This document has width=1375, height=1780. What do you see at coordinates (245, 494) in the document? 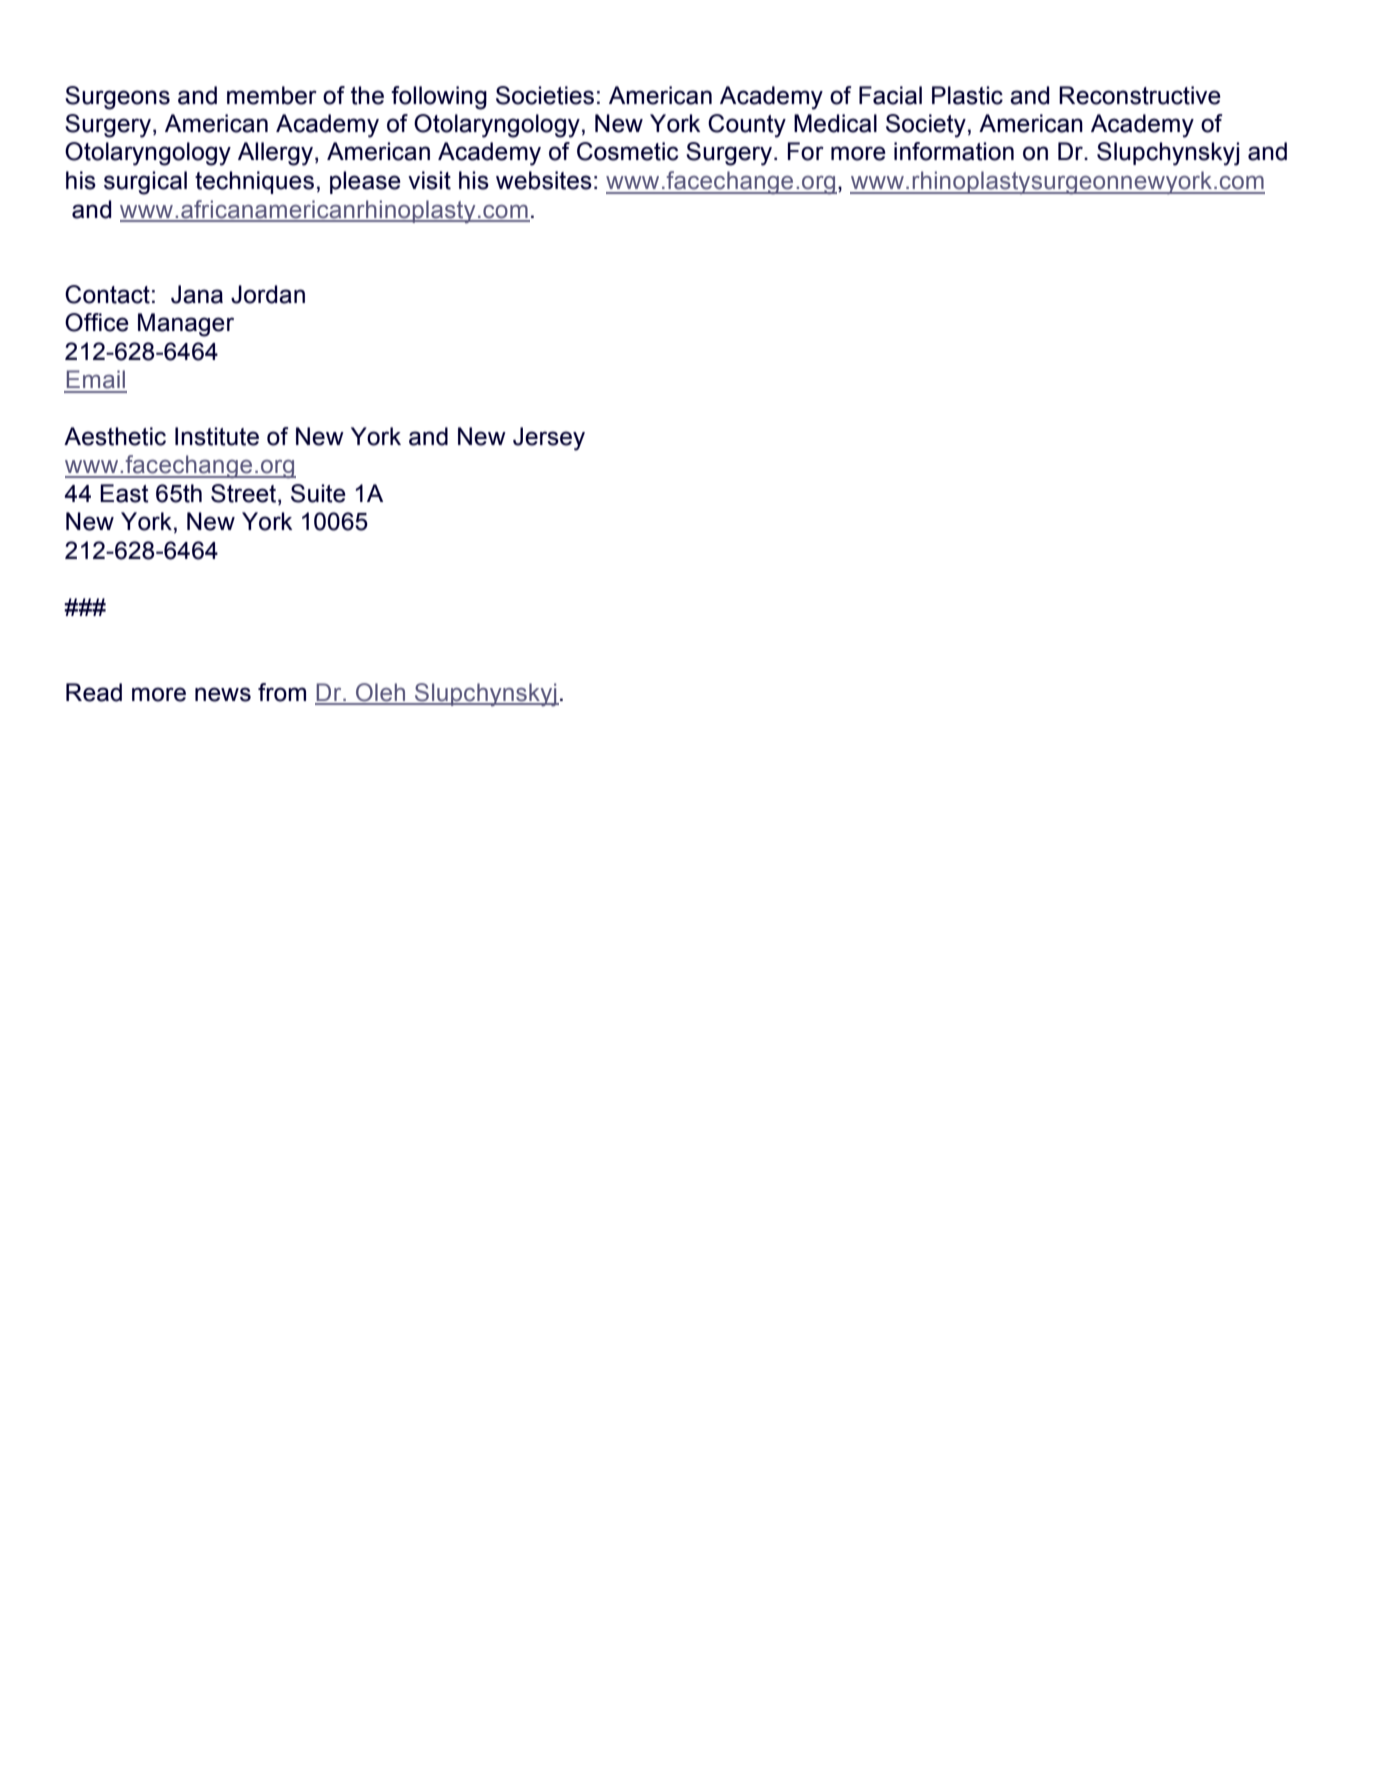
I see `Street` at bounding box center [245, 494].
